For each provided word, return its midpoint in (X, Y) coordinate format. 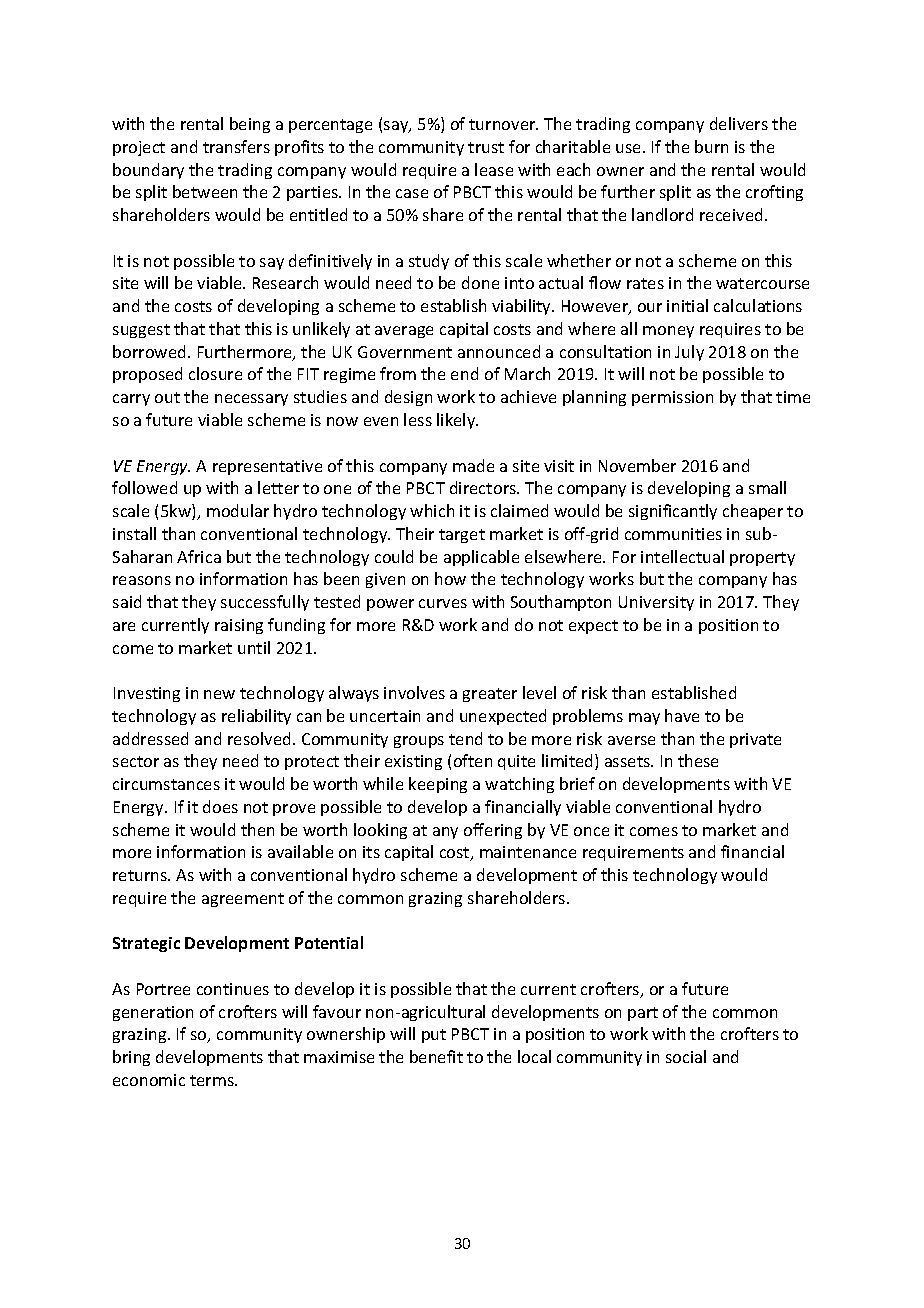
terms (213, 1080)
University (656, 603)
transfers (236, 146)
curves (443, 603)
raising (239, 626)
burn (711, 146)
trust (486, 147)
